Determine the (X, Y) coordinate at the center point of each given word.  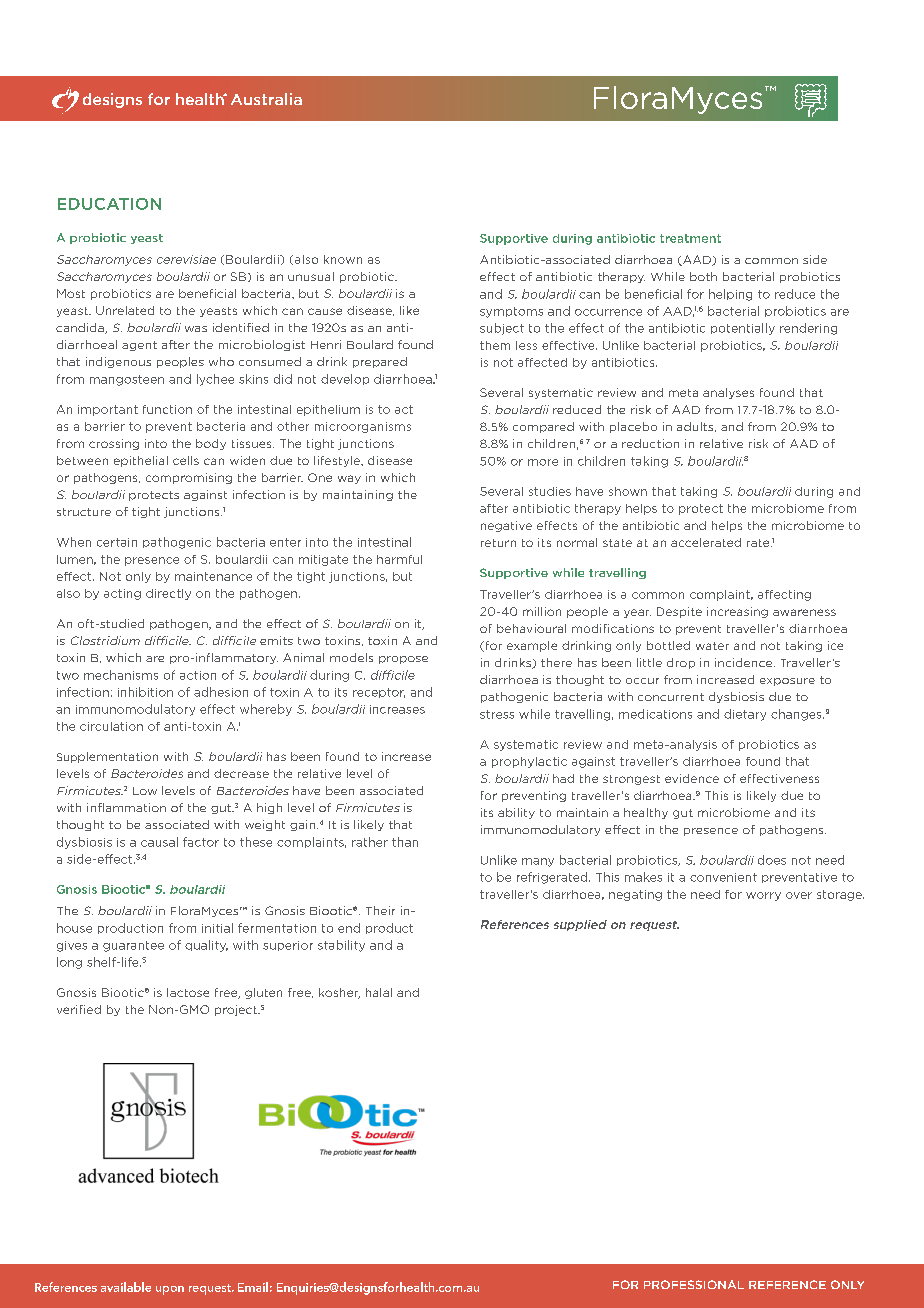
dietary (745, 715)
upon (170, 1290)
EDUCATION (109, 204)
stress (497, 714)
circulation (111, 726)
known (343, 259)
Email (253, 1287)
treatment (690, 238)
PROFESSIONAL (694, 1284)
